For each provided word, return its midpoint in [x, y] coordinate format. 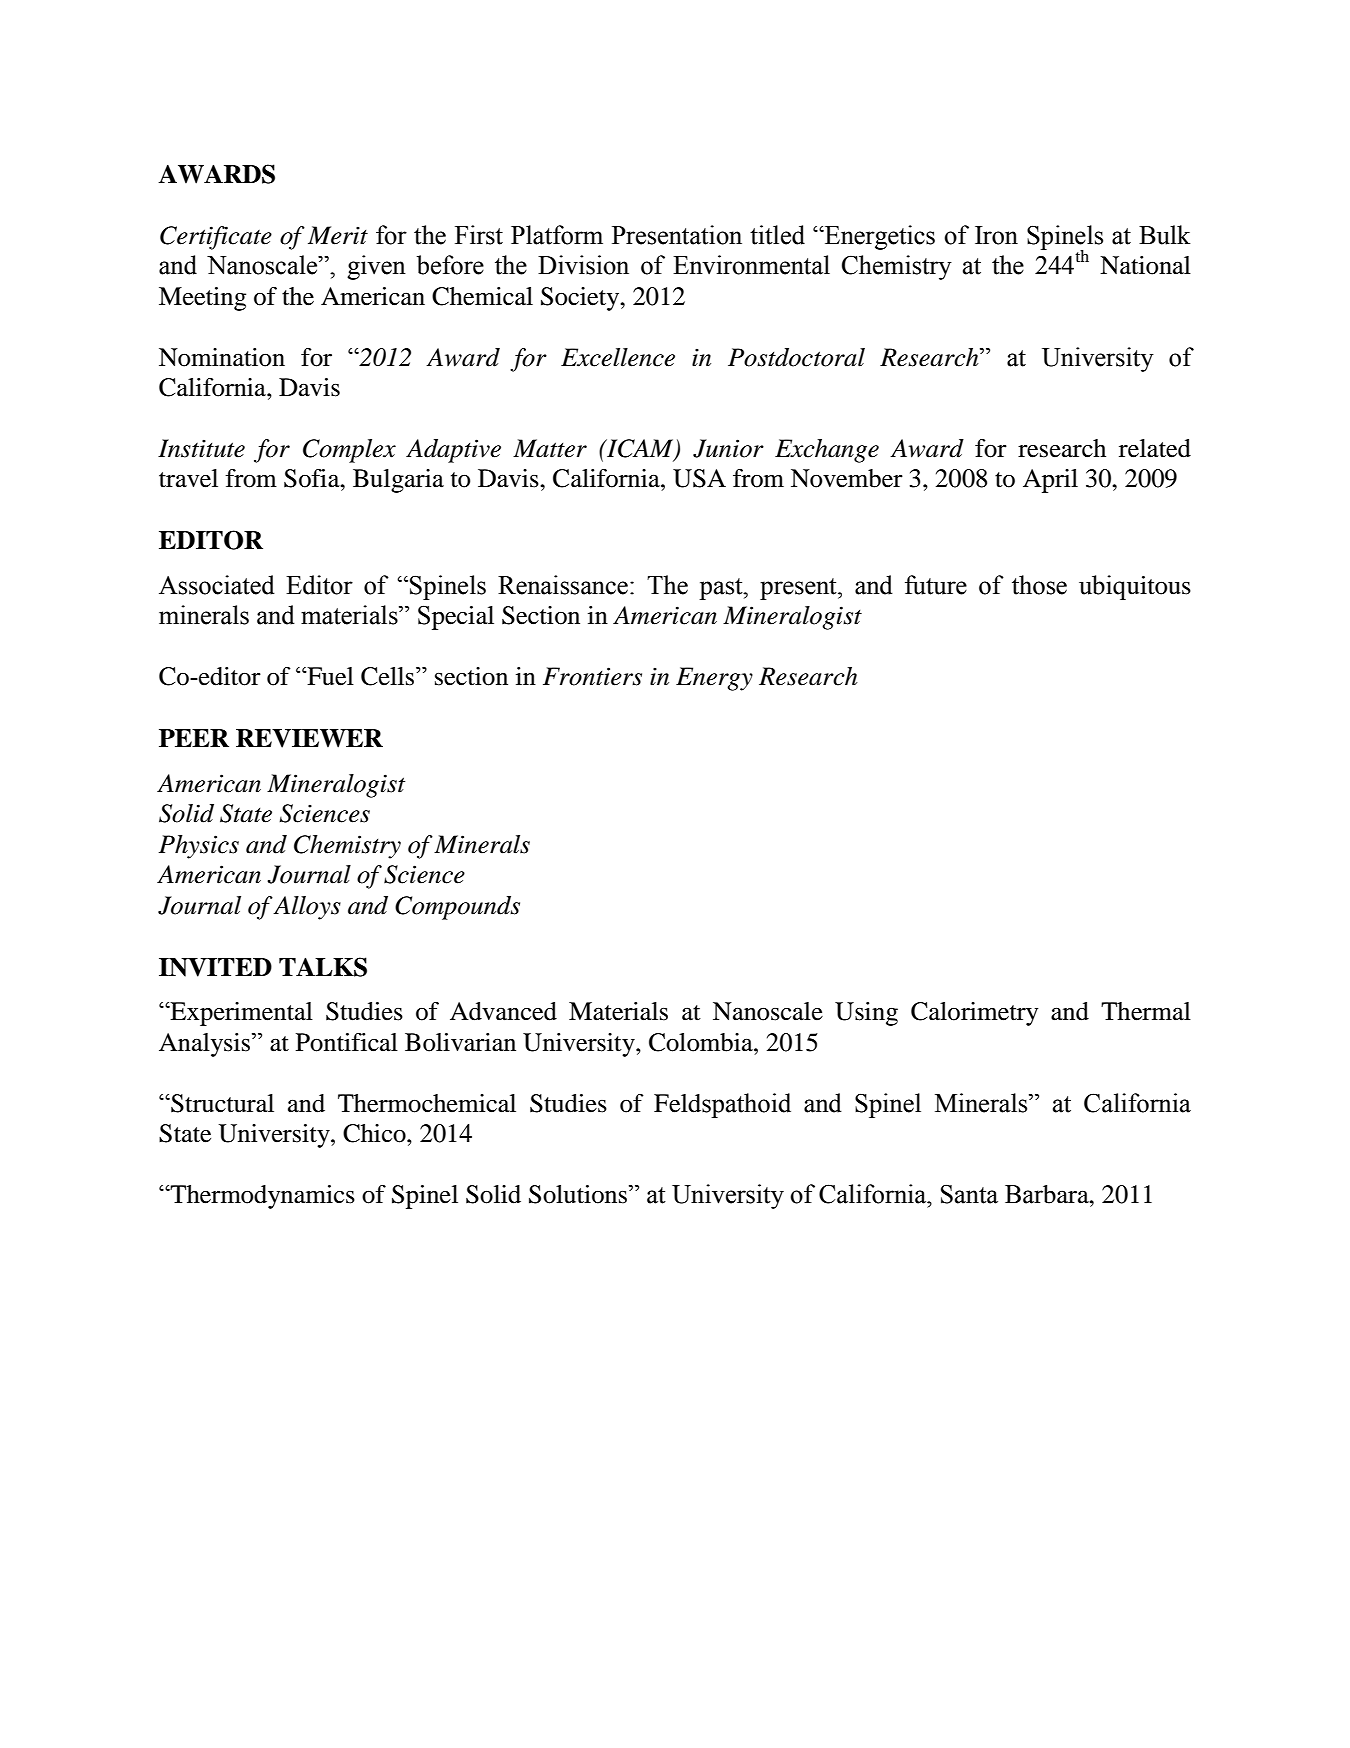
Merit [338, 235]
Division [583, 265]
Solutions [579, 1194]
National [1145, 265]
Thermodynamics [262, 1197]
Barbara [1048, 1194]
